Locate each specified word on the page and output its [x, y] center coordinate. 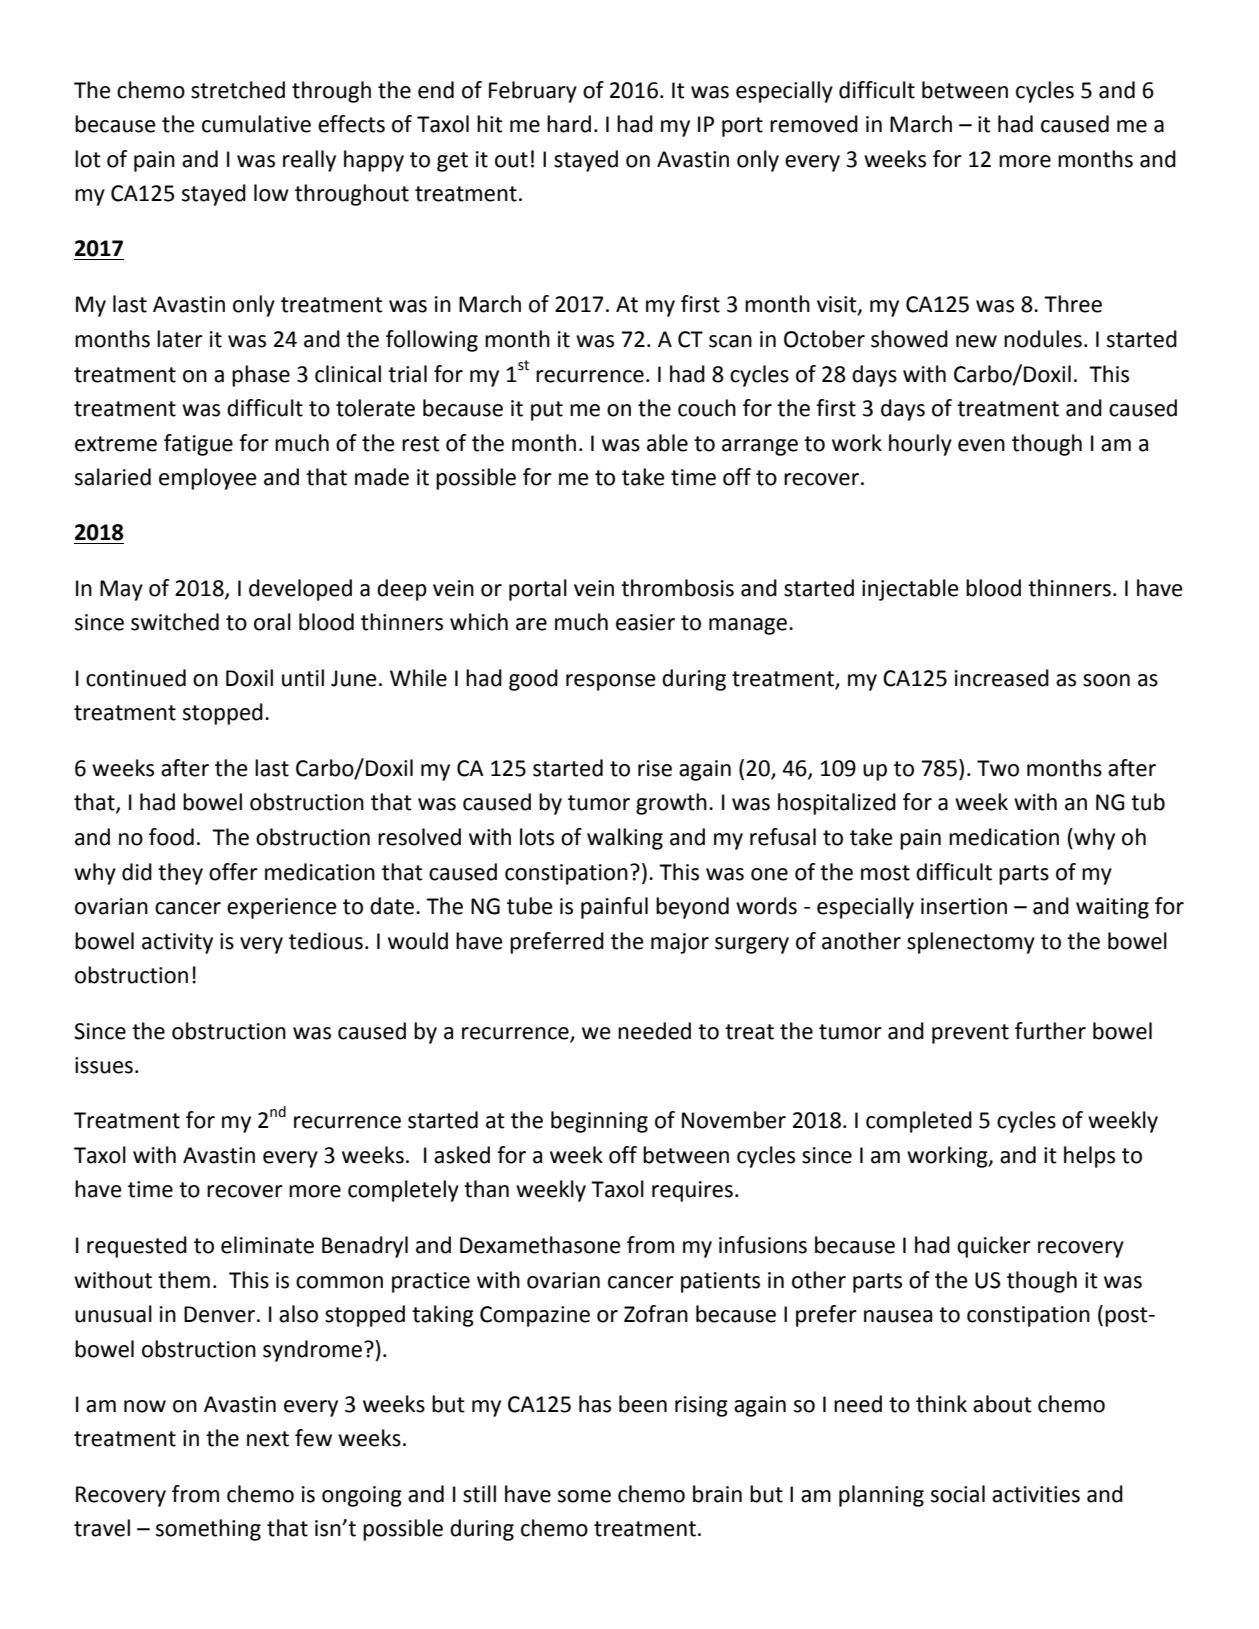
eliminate [267, 1245]
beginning [599, 1122]
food [171, 837]
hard [569, 124]
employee [208, 479]
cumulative [256, 124]
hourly [920, 445]
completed [919, 1122]
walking [625, 839]
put [547, 411]
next [268, 1439]
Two [998, 768]
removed [814, 124]
